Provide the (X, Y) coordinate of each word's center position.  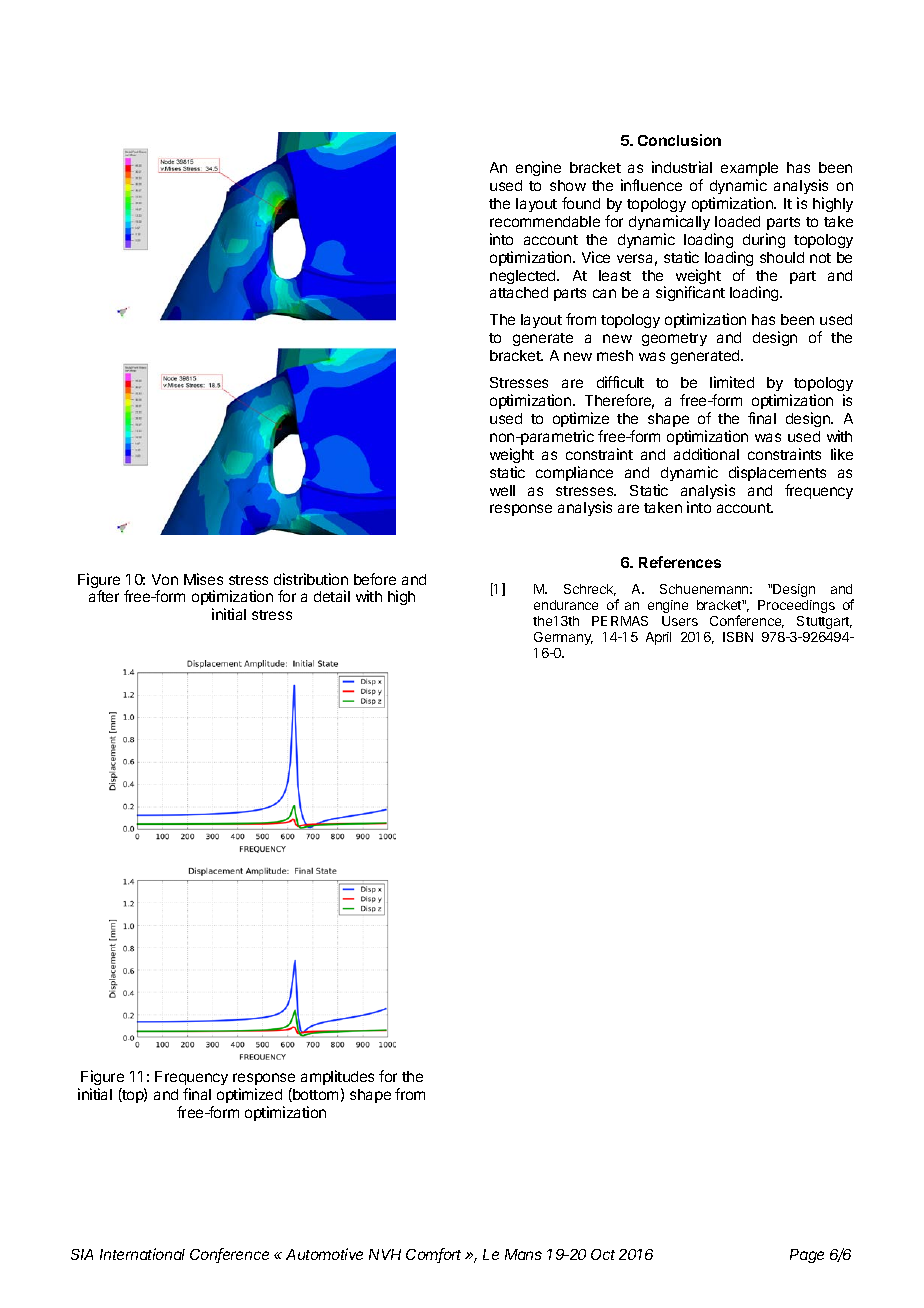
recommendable (545, 221)
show (568, 185)
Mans (523, 1254)
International (142, 1254)
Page (807, 1256)
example (749, 169)
